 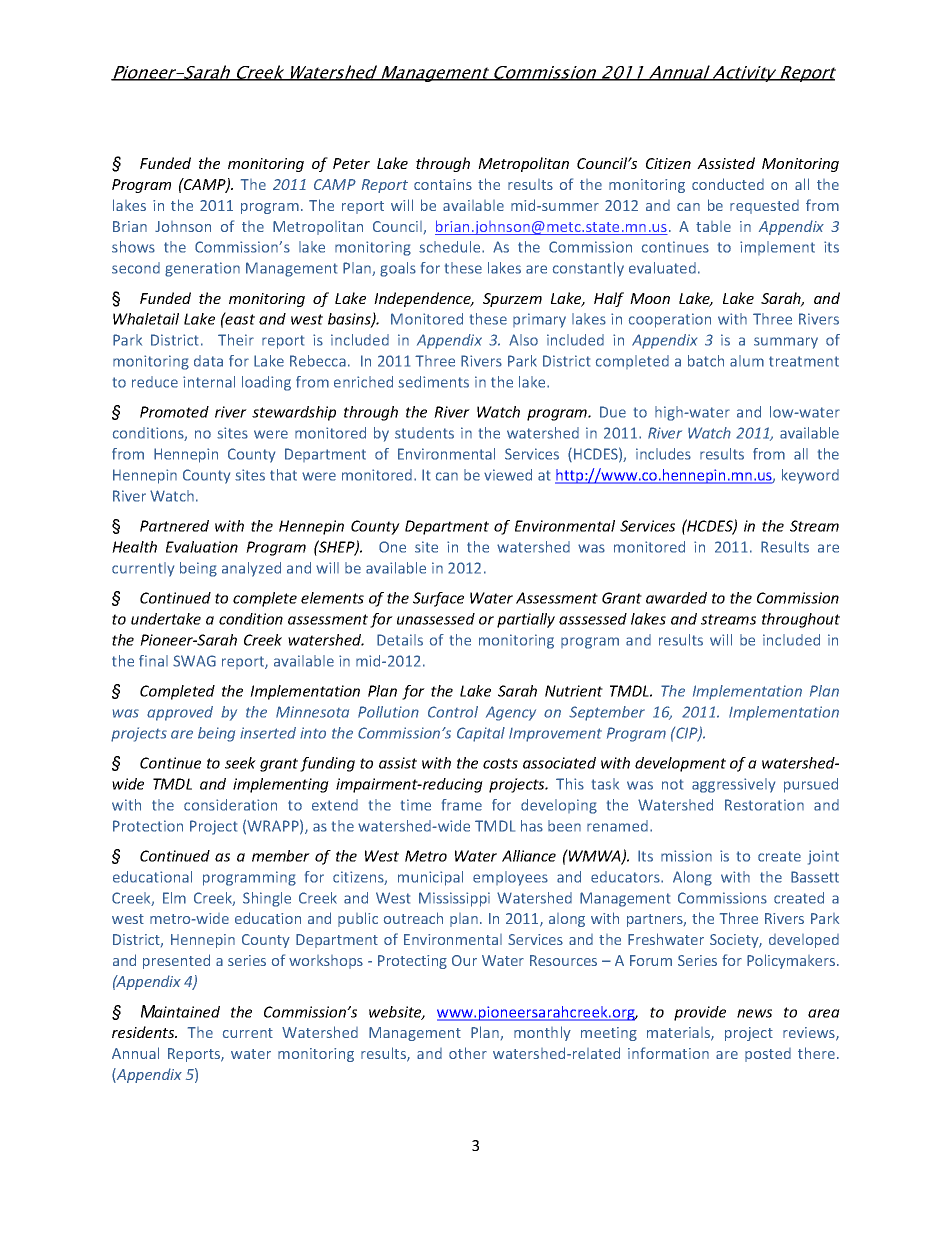 I want to click on Bassett, so click(x=815, y=877).
